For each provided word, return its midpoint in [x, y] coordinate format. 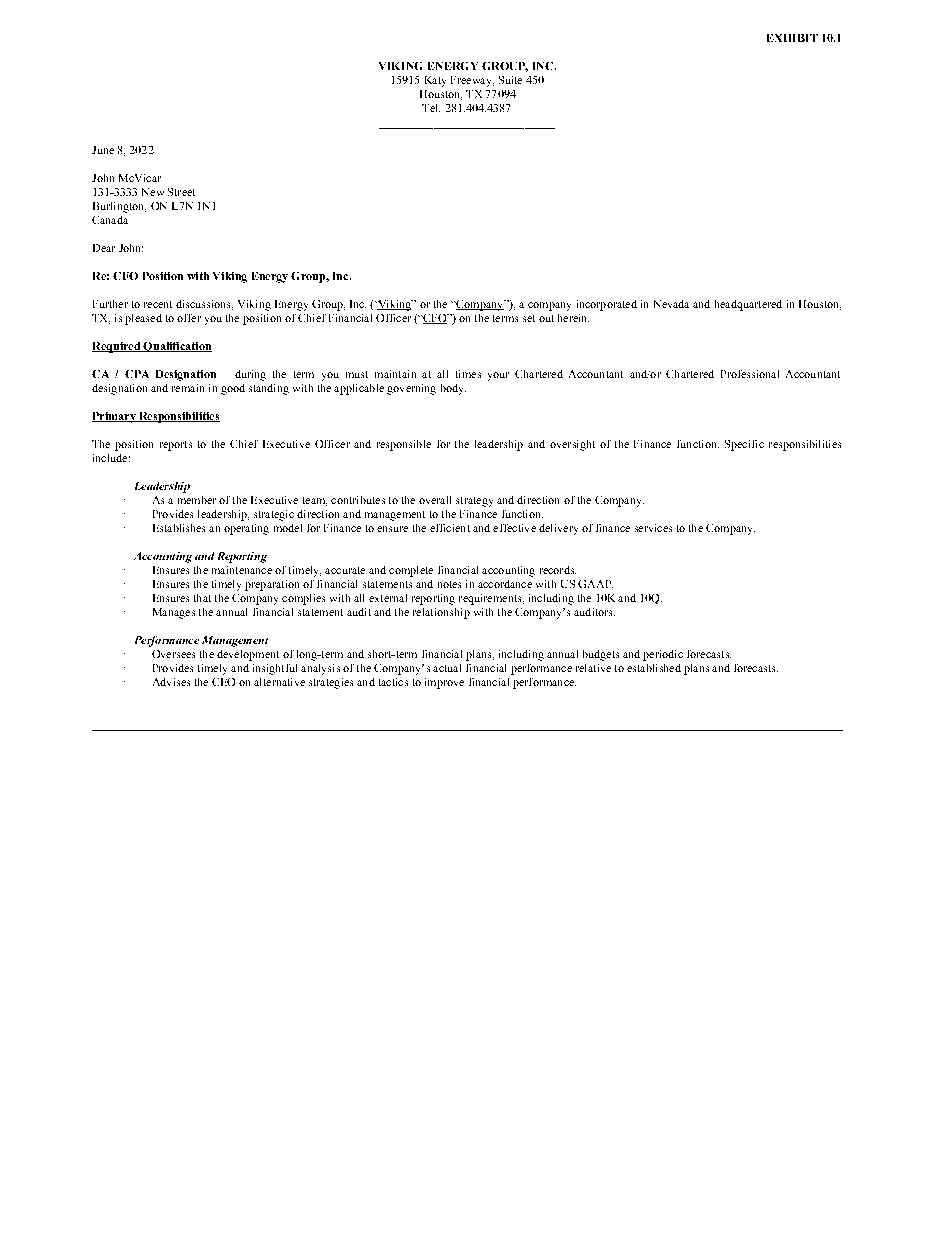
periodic [663, 655]
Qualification [177, 347]
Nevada [671, 304]
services [653, 528]
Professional [750, 374]
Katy [435, 81]
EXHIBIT [792, 38]
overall [435, 500]
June [103, 150]
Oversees [173, 654]
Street [181, 192]
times [468, 374]
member [197, 500]
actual [447, 668]
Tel [431, 108]
